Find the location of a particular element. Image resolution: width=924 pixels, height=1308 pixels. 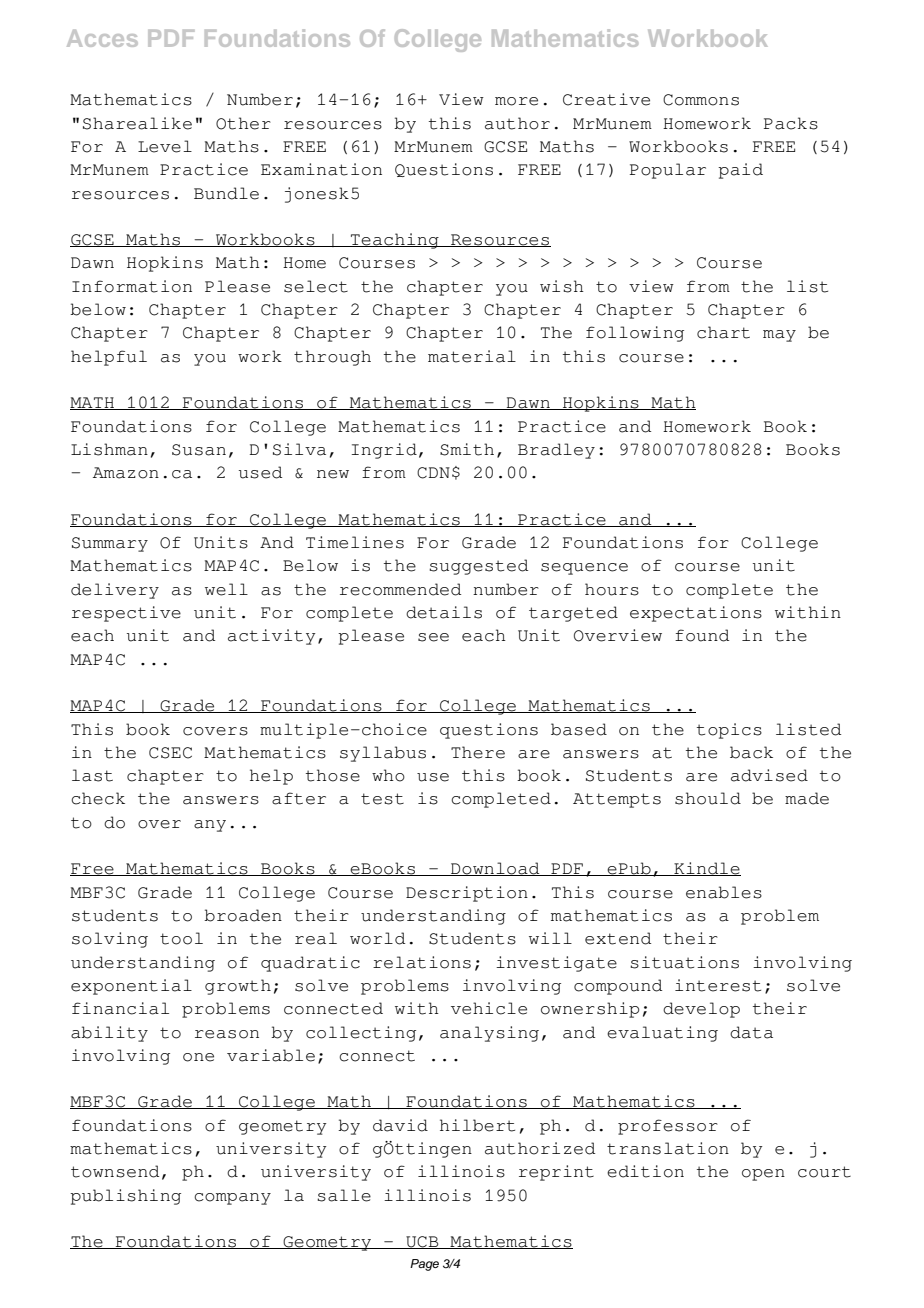

UCB is located at coordinates (422, 1242).
